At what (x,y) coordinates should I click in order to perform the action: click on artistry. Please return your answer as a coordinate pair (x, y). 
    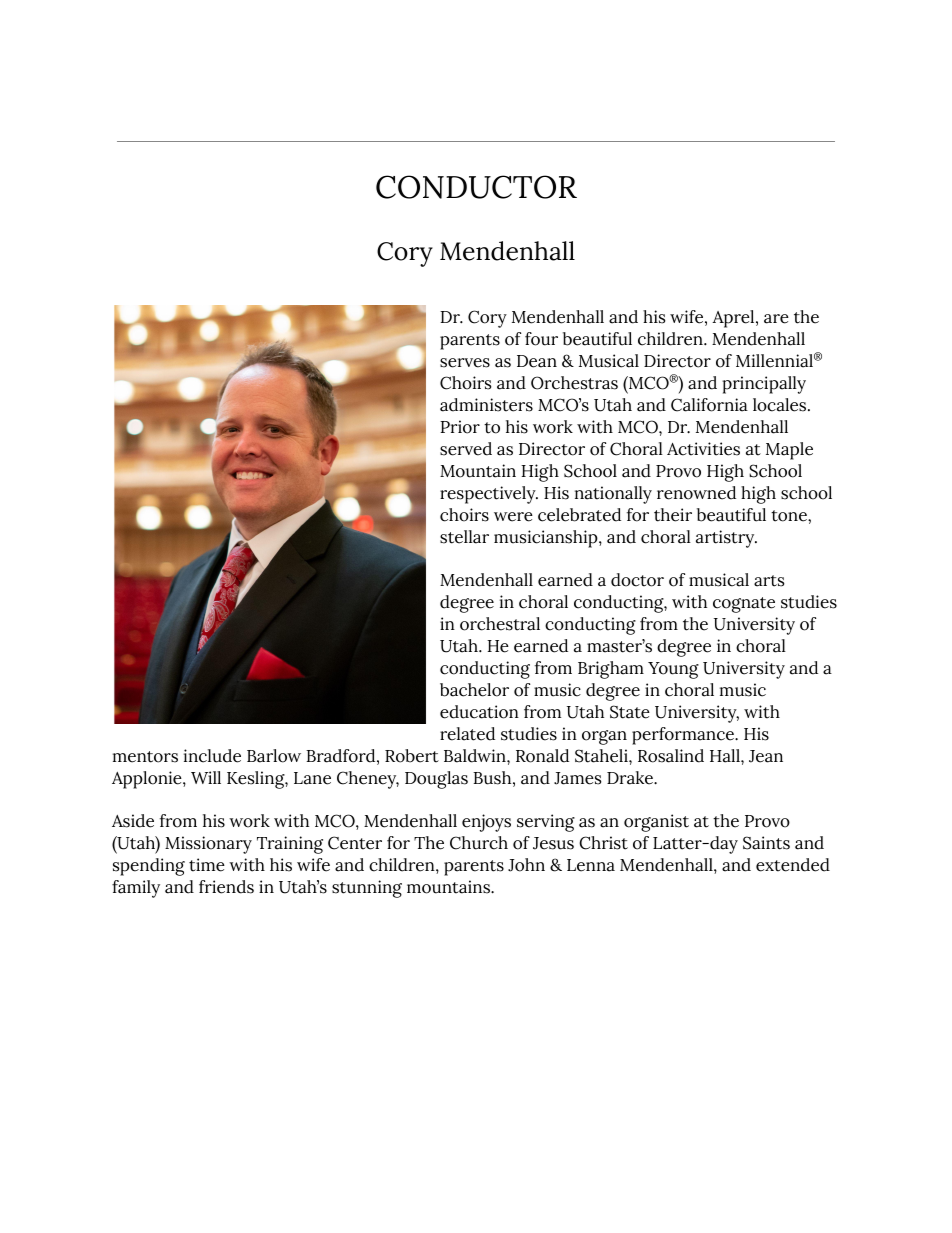
    Looking at the image, I should click on (726, 539).
